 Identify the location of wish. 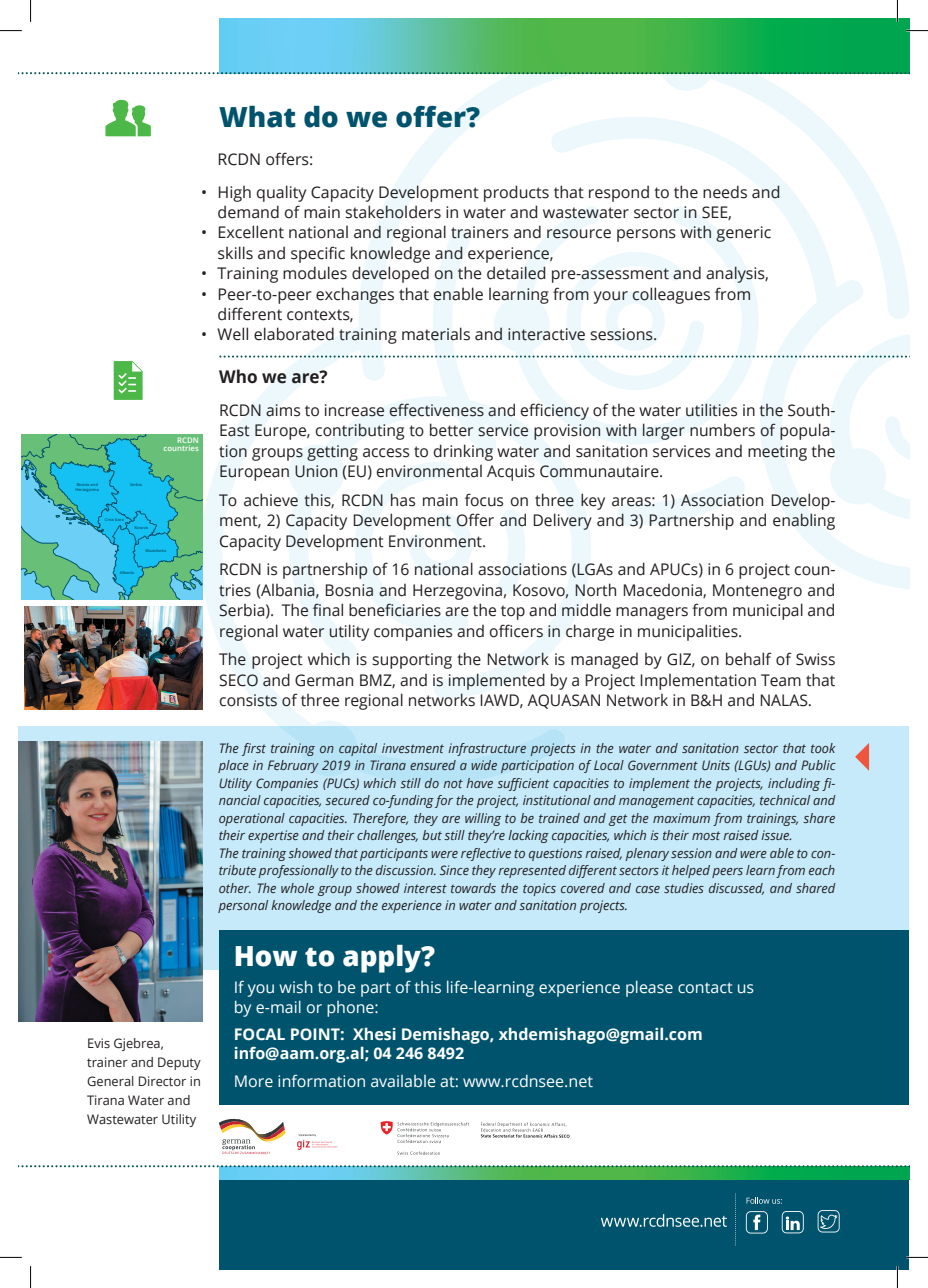
(296, 987).
